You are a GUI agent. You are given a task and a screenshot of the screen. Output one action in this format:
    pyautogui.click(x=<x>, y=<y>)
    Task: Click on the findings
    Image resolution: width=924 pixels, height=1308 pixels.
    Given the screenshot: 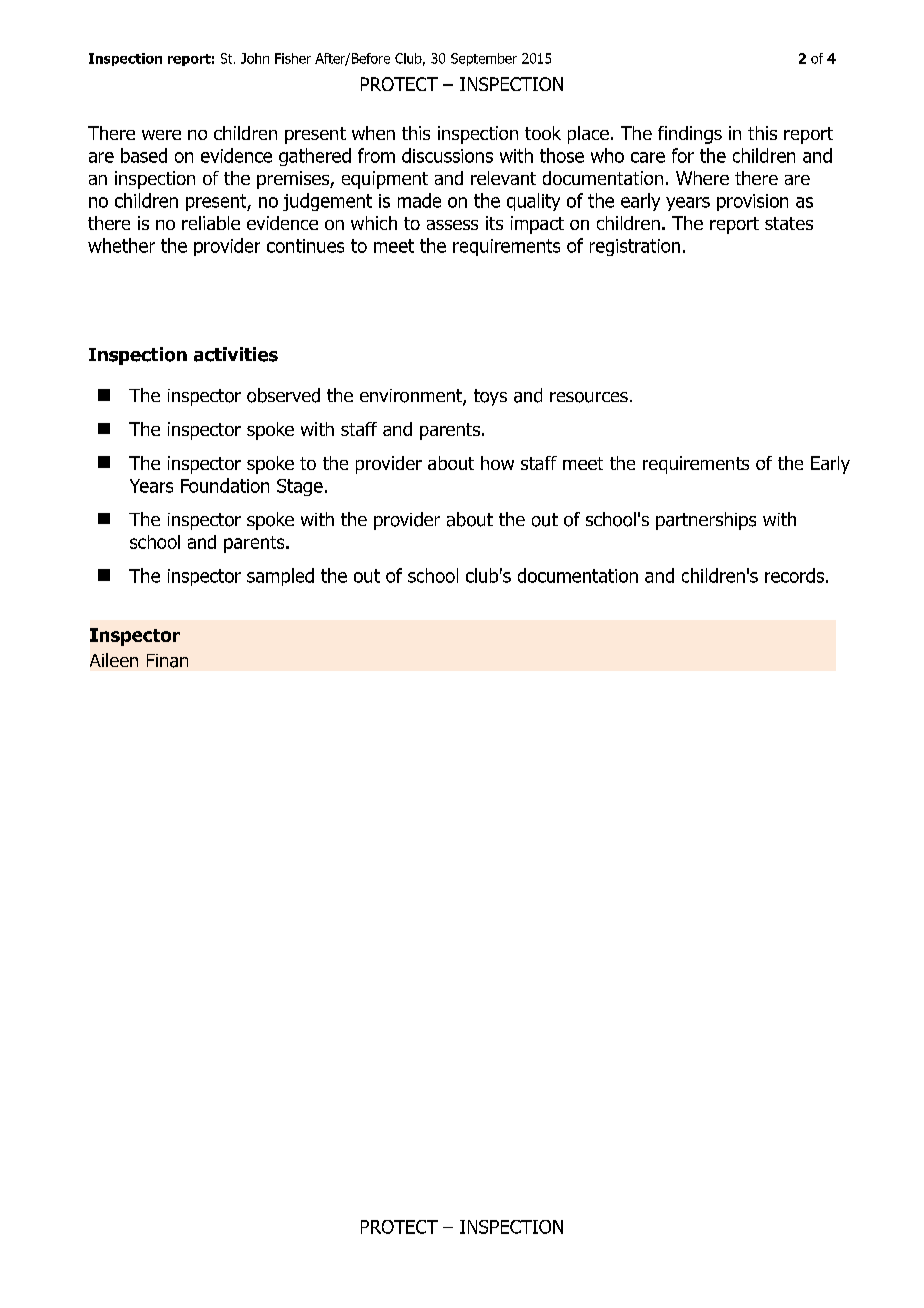 What is the action you would take?
    pyautogui.click(x=690, y=135)
